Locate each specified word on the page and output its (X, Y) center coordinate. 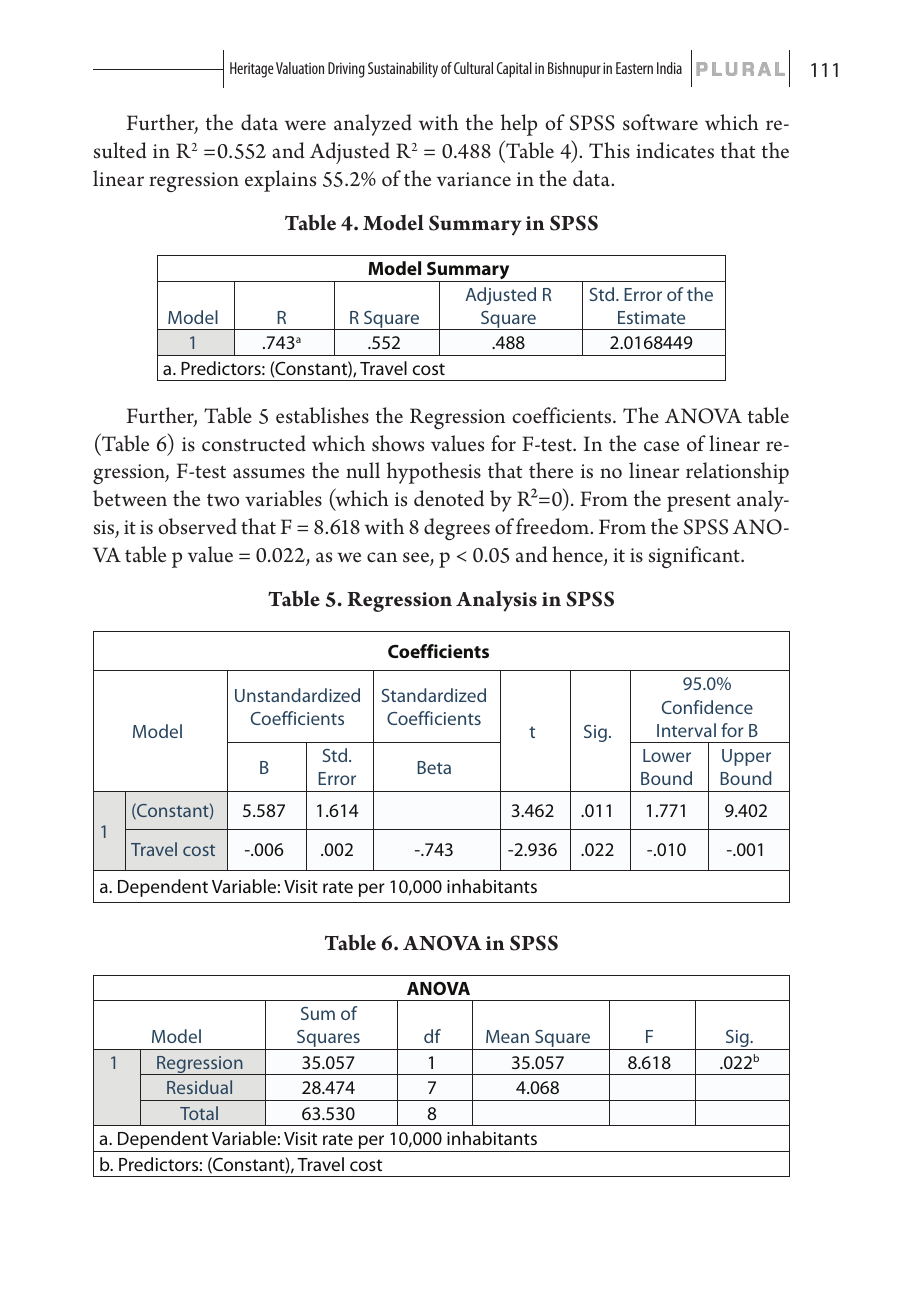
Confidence (707, 707)
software (660, 122)
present (699, 503)
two (223, 500)
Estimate (651, 317)
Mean (507, 1036)
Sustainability (403, 70)
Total (199, 1113)
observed (197, 526)
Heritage (252, 70)
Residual (199, 1087)
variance (474, 179)
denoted (449, 498)
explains (280, 181)
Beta (434, 767)
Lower (667, 755)
